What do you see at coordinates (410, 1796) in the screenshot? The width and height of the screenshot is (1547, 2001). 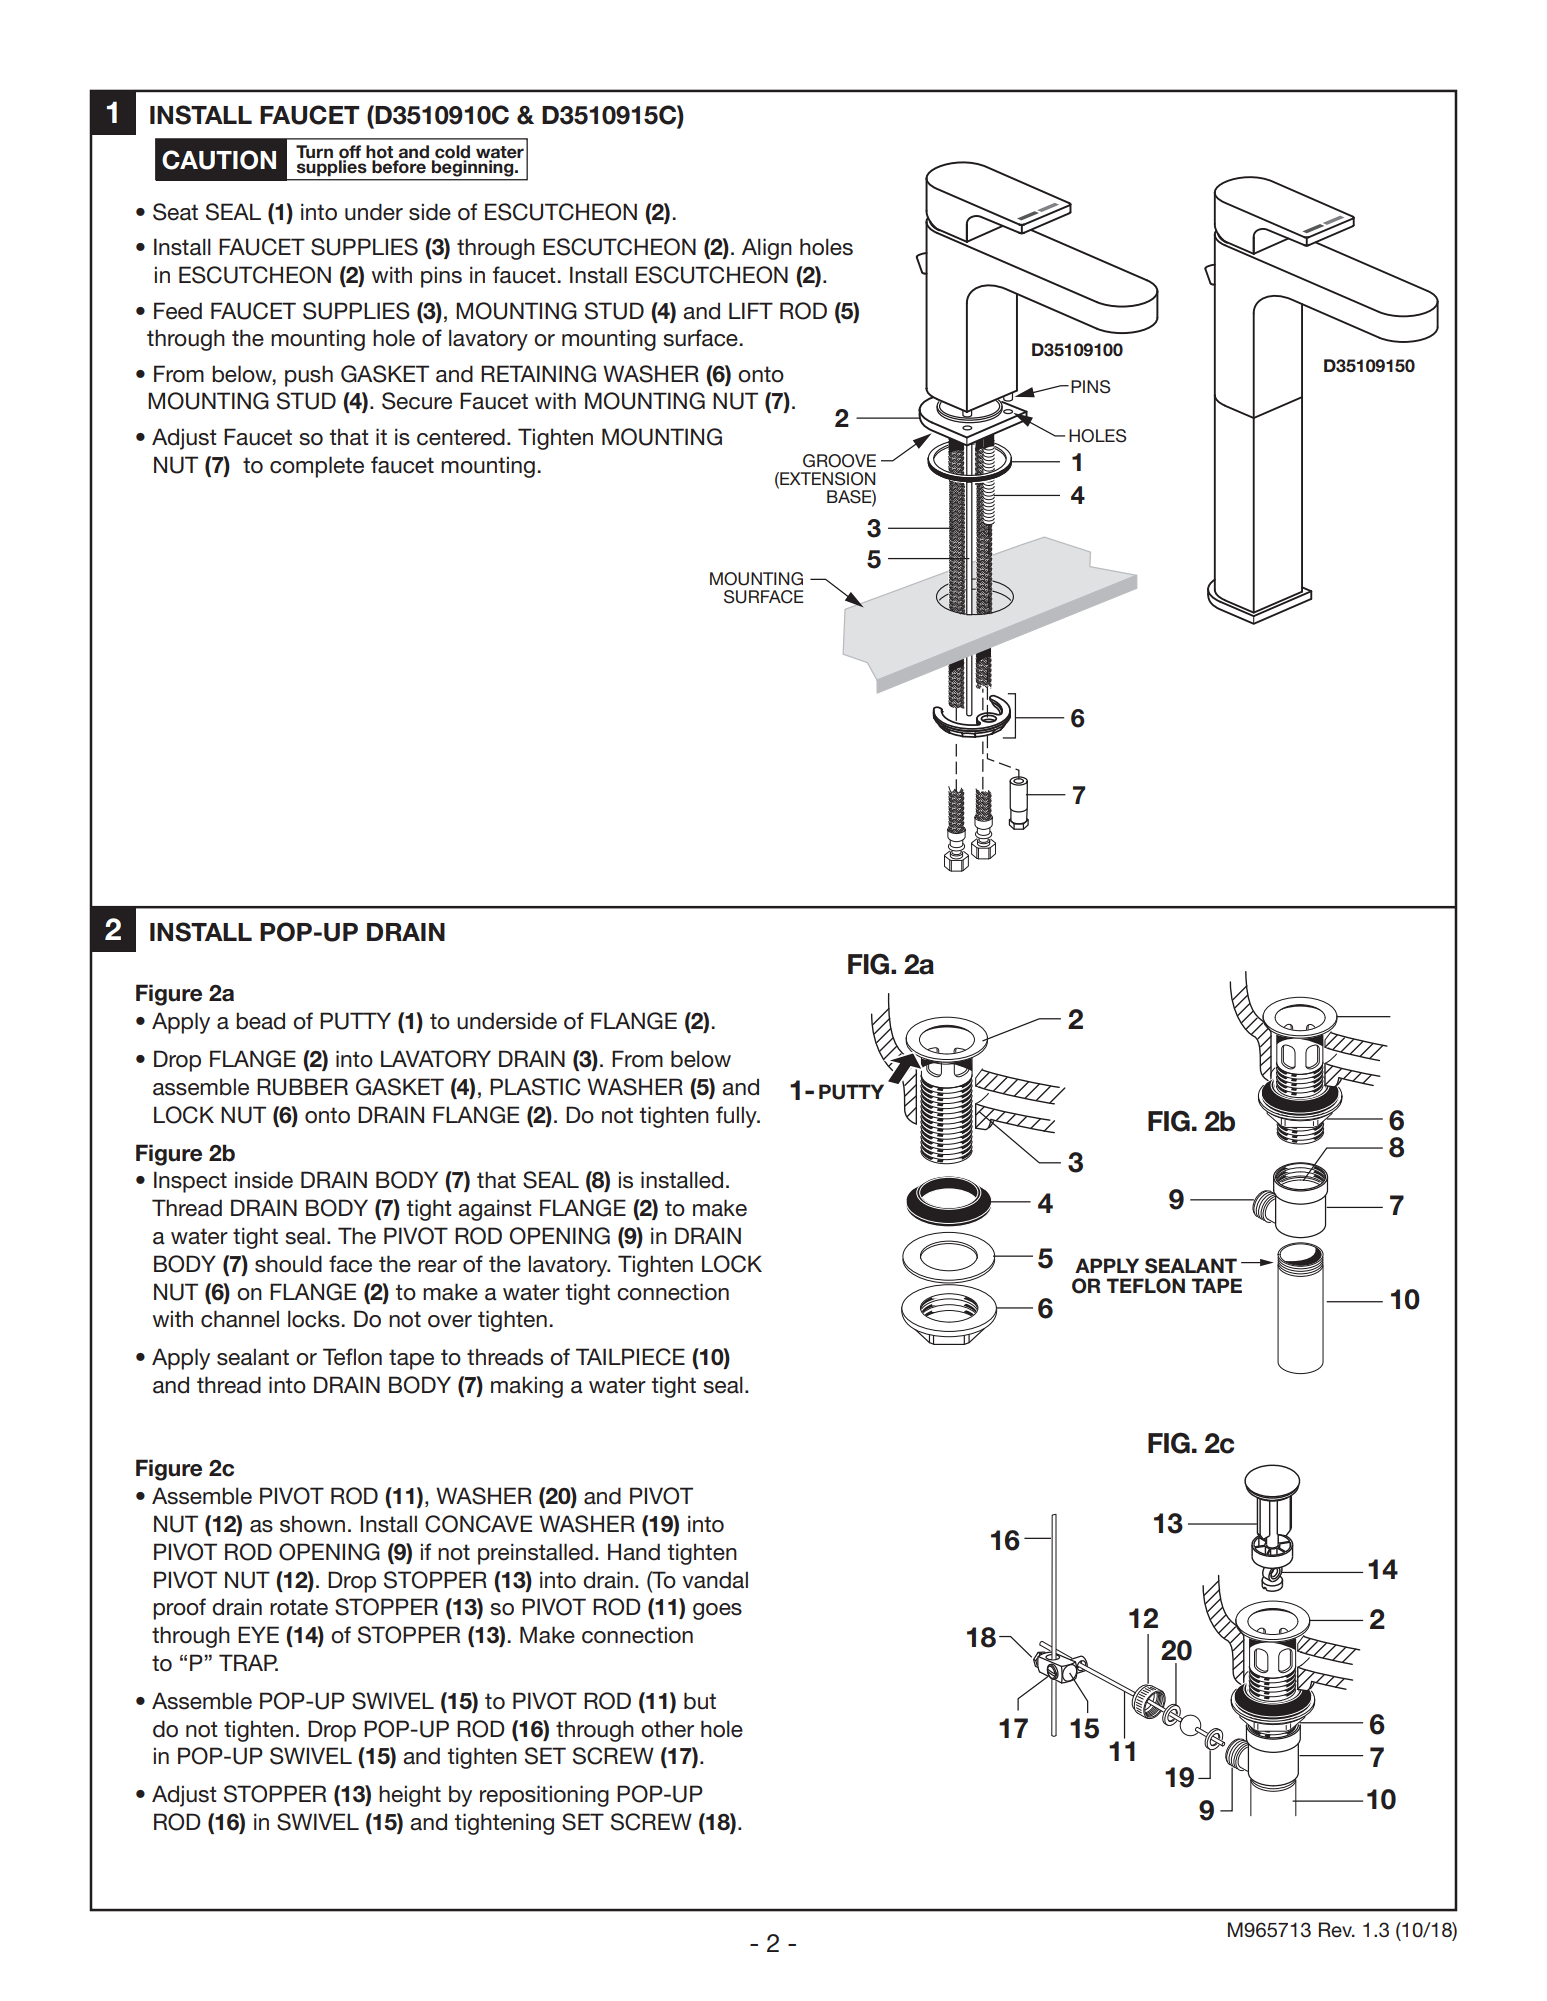 I see `height` at bounding box center [410, 1796].
